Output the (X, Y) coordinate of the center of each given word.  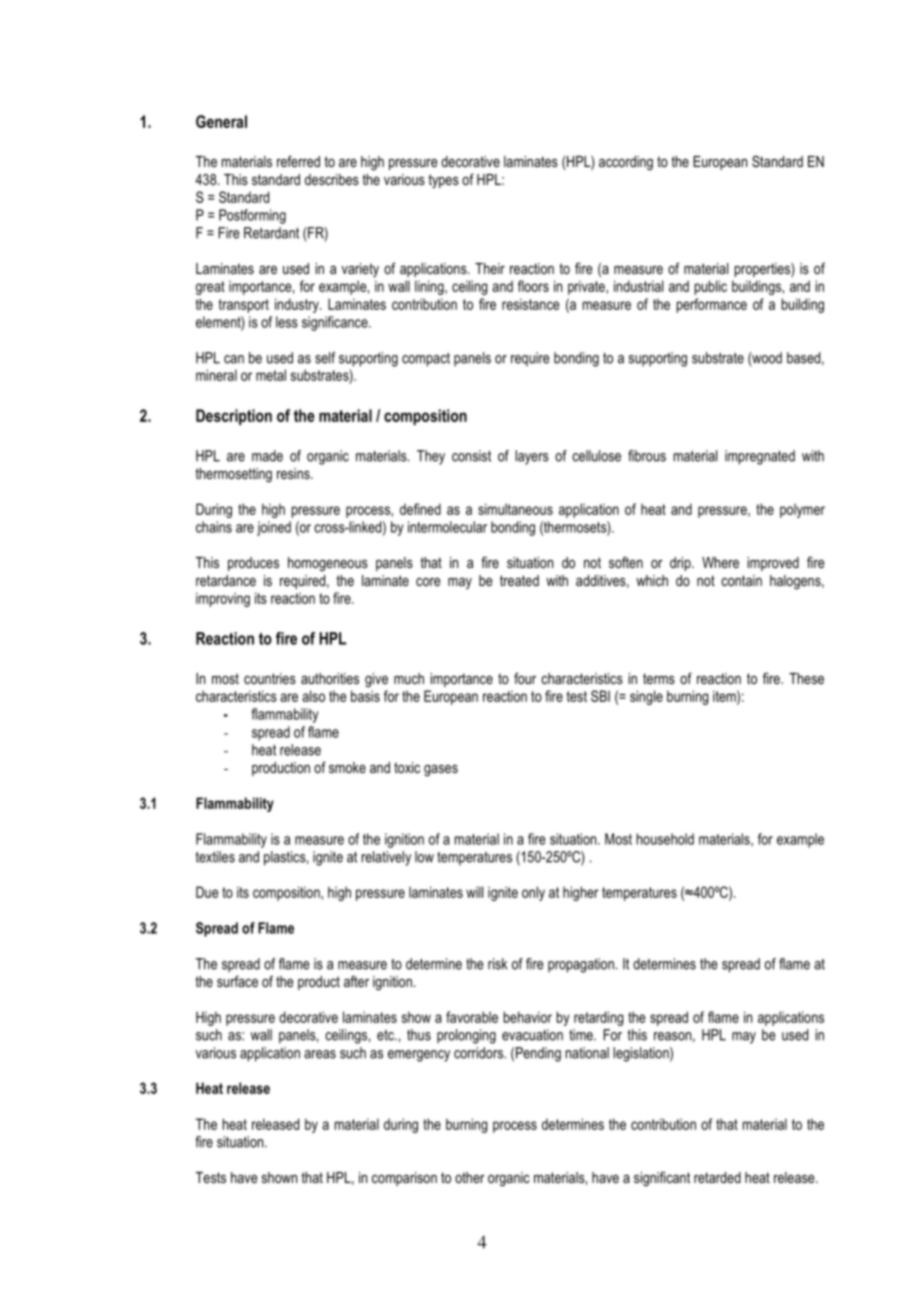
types (443, 181)
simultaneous (515, 509)
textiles (215, 857)
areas (320, 1054)
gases (441, 771)
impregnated (760, 457)
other (470, 1177)
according (626, 163)
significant (662, 1178)
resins (294, 473)
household (665, 839)
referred (298, 161)
